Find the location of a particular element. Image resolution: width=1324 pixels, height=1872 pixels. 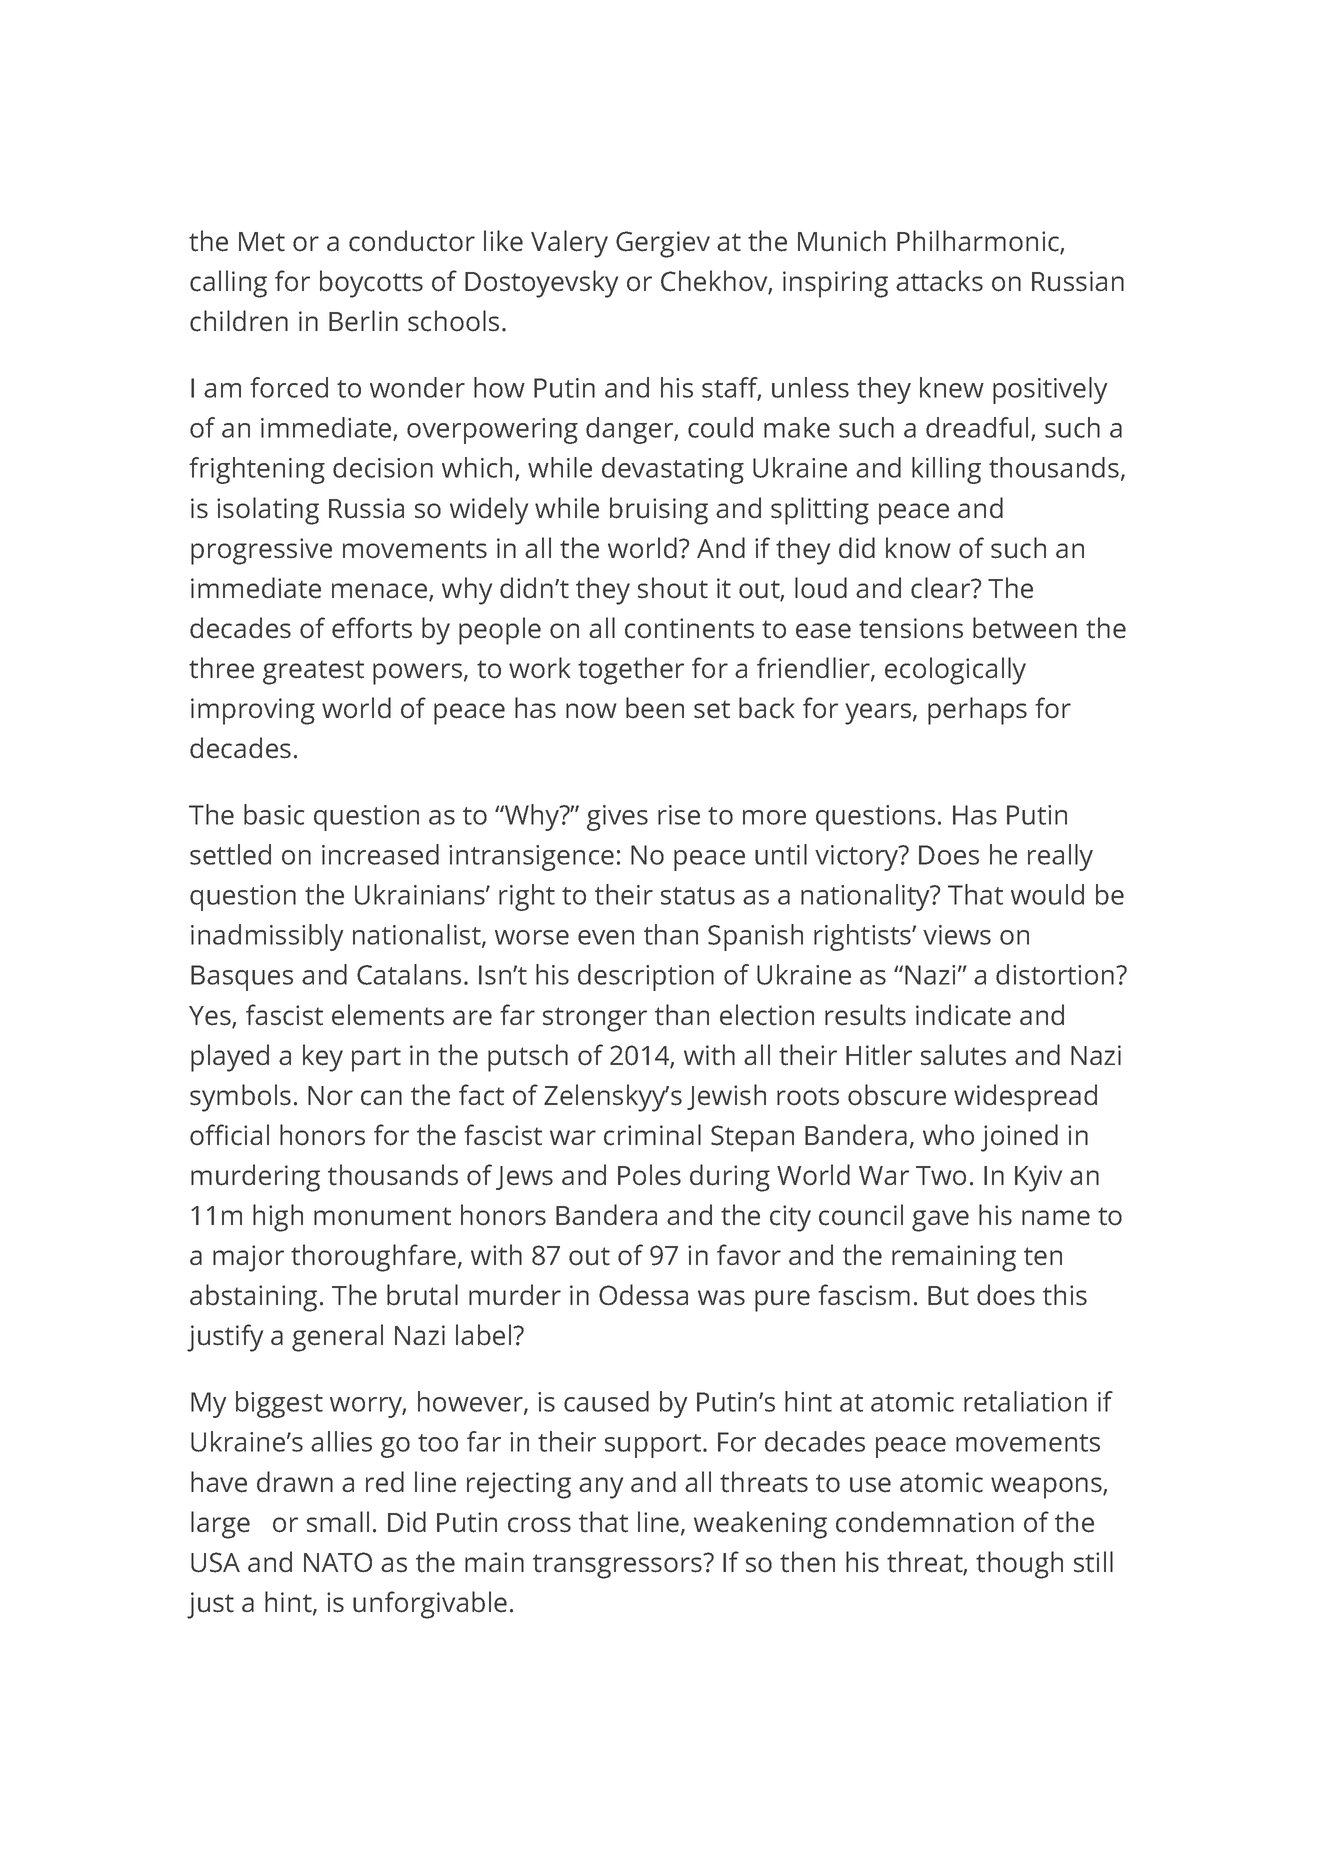

views is located at coordinates (957, 935).
